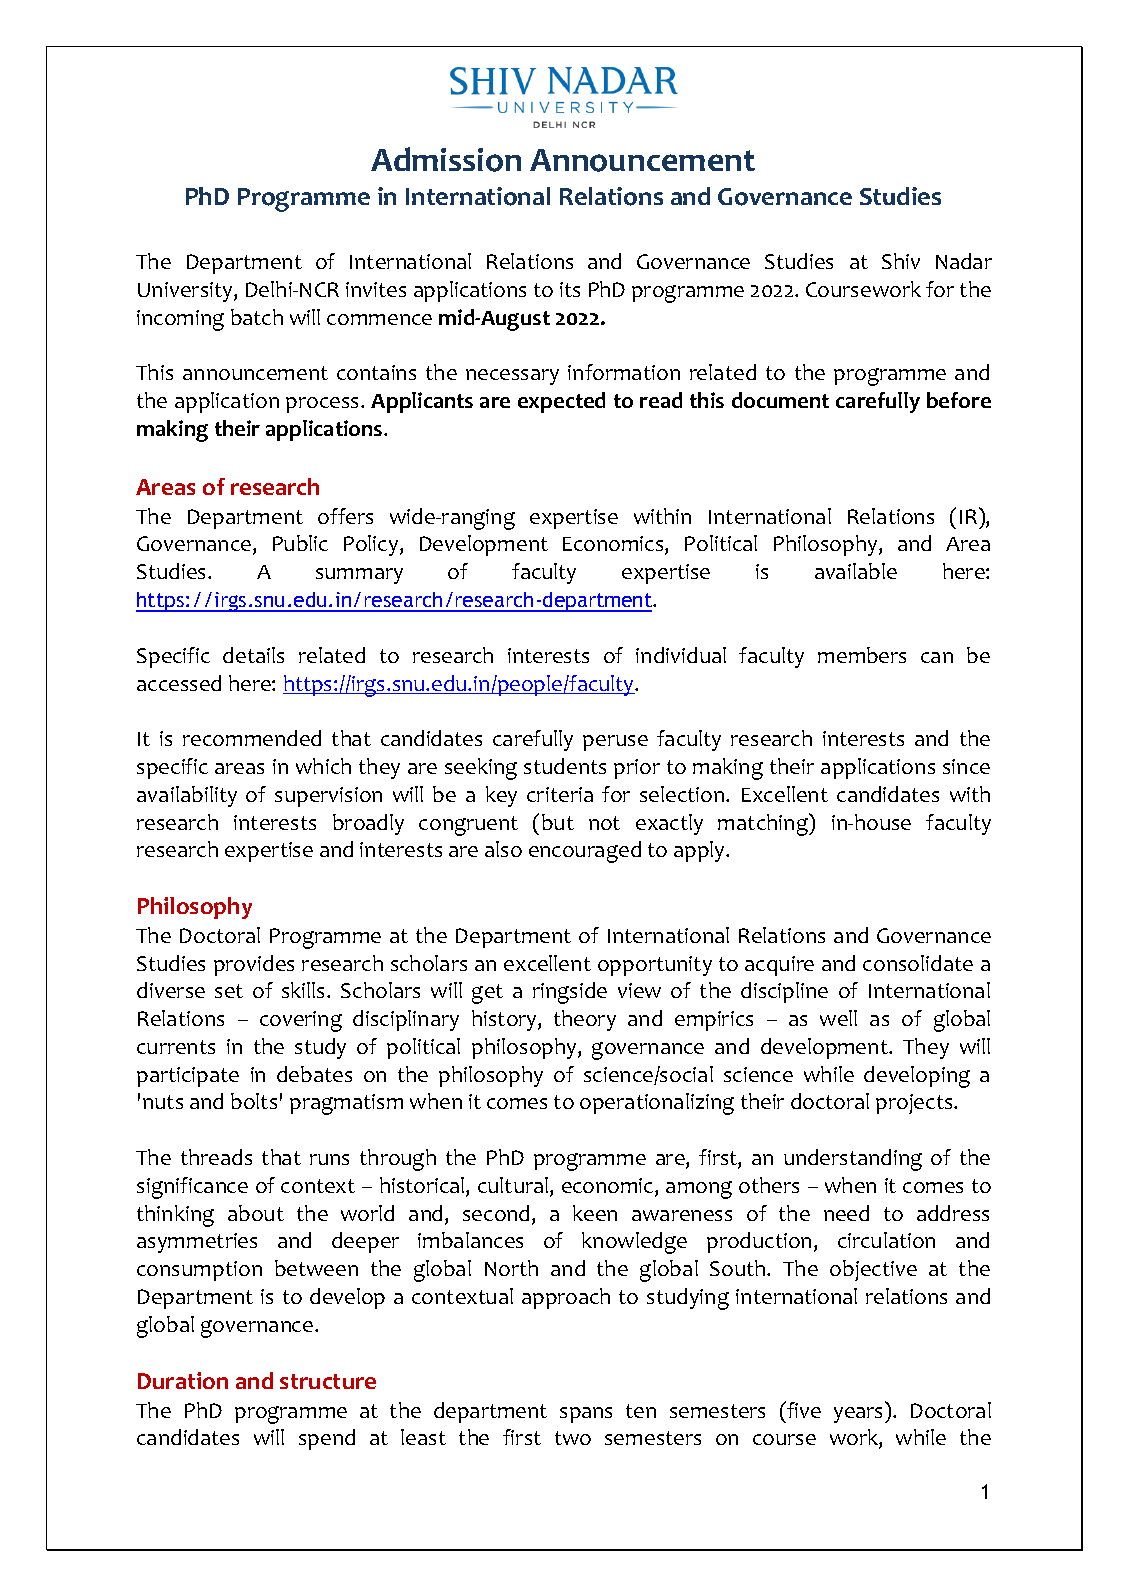 Image resolution: width=1128 pixels, height=1596 pixels. I want to click on spans, so click(586, 1415).
